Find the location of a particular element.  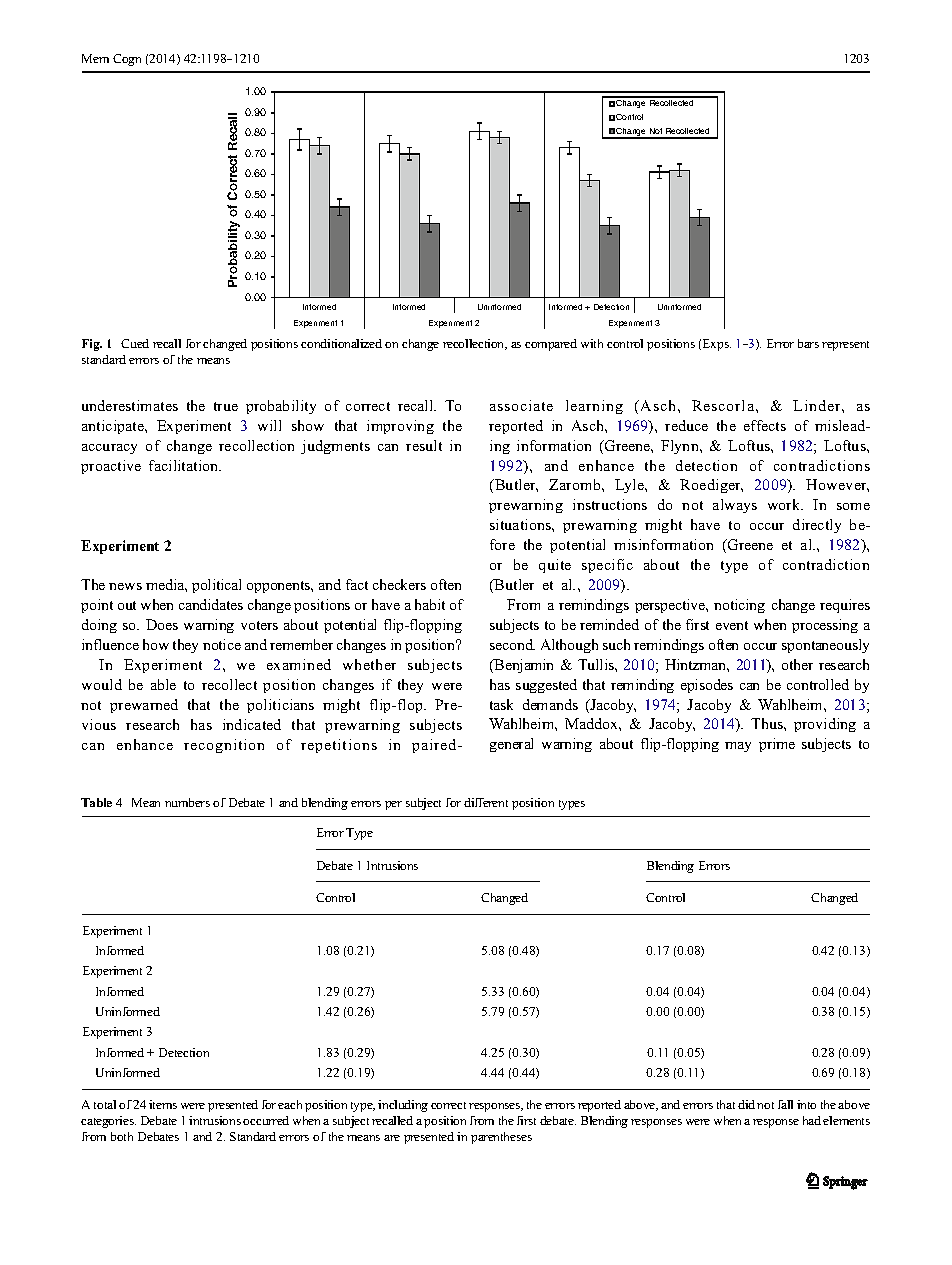

numbers is located at coordinates (187, 802).
